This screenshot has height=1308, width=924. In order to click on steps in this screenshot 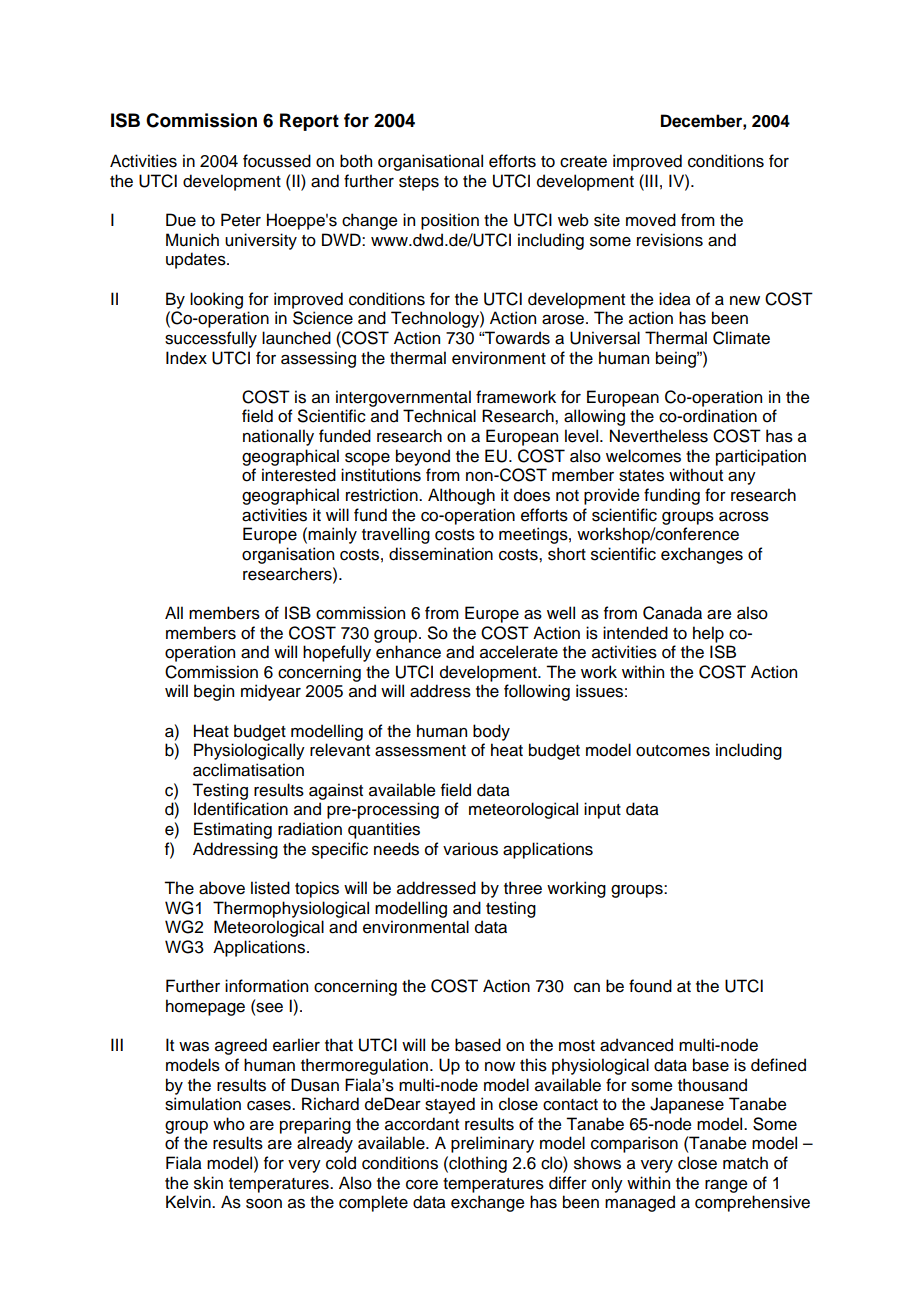, I will do `click(419, 183)`.
